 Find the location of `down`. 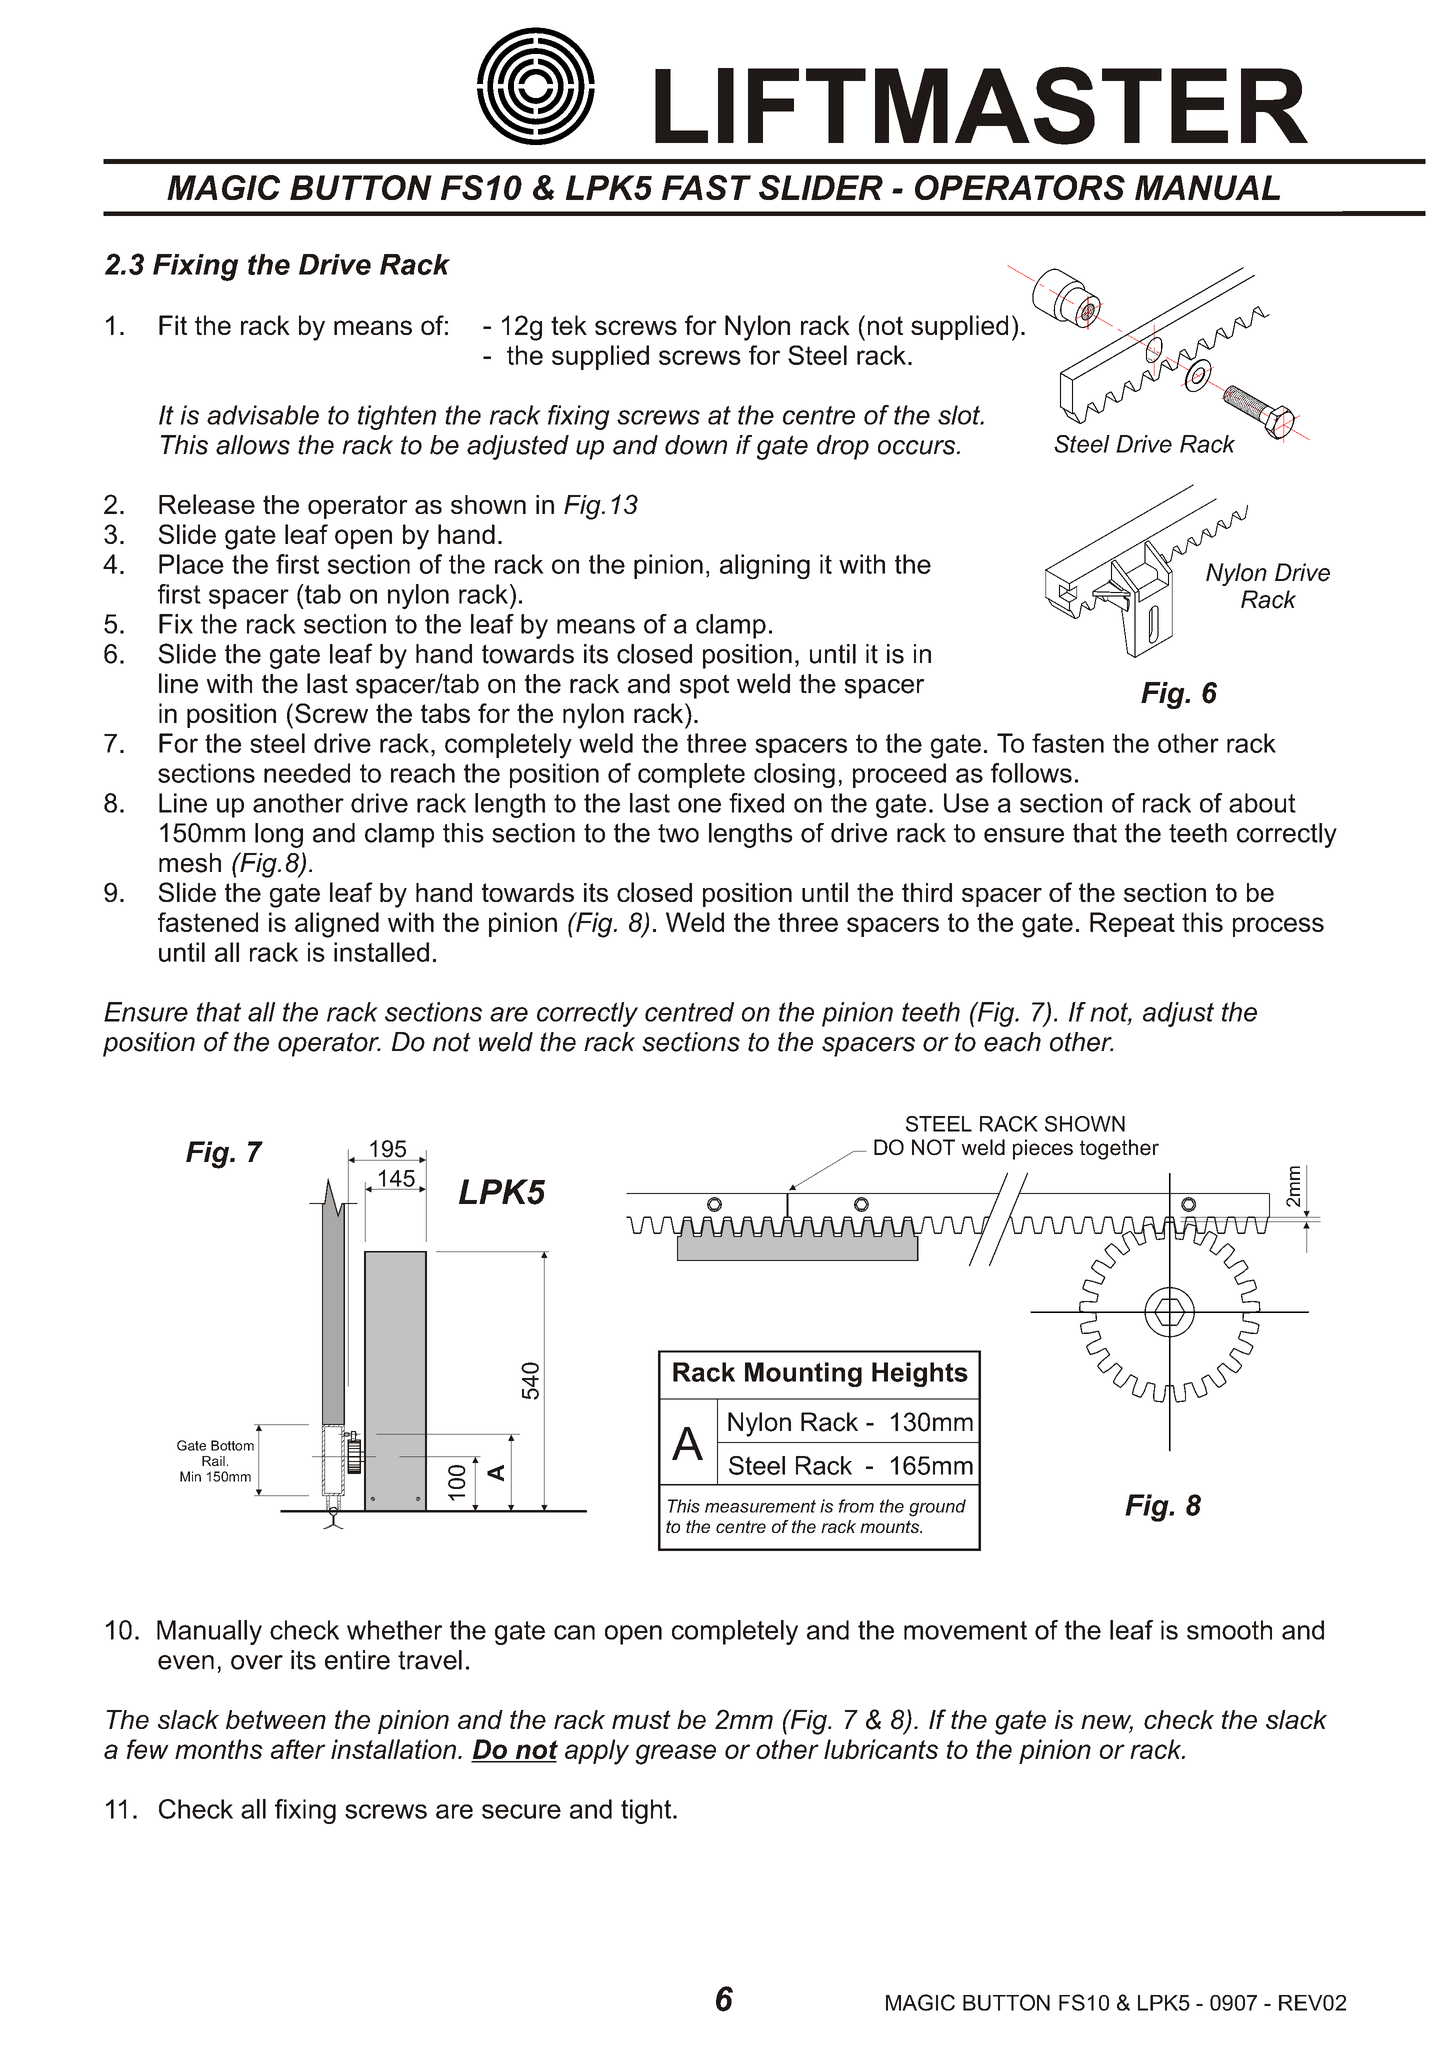

down is located at coordinates (696, 445).
